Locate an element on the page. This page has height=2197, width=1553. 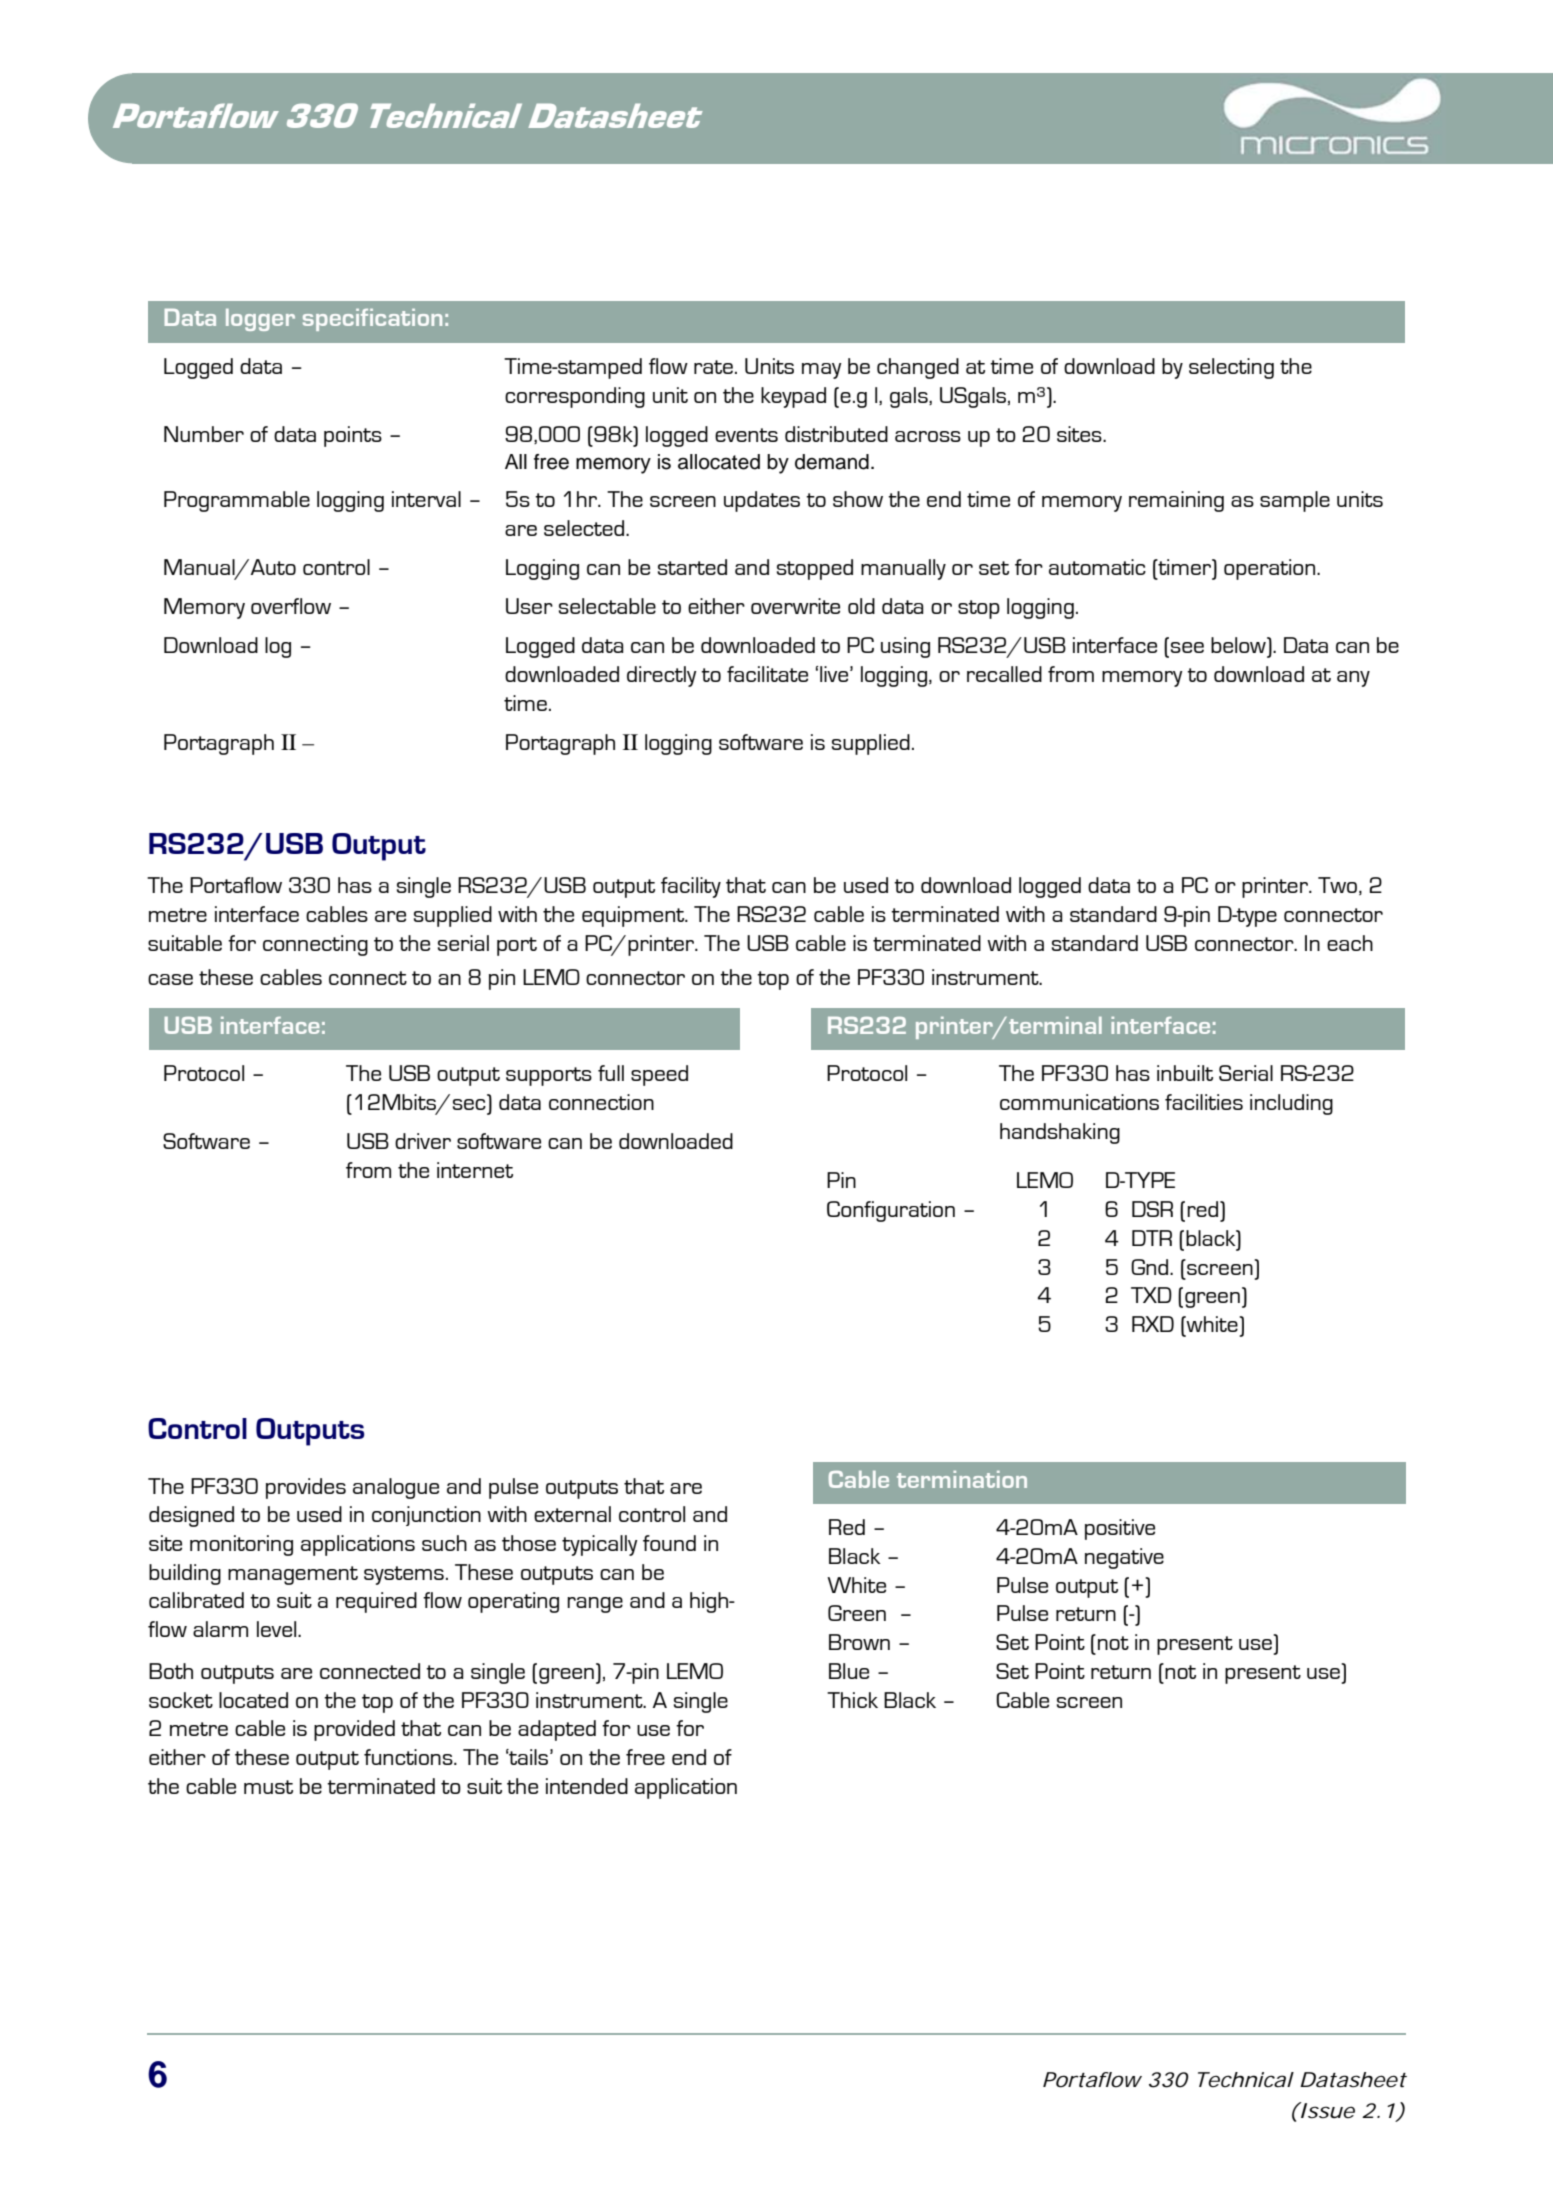
provides is located at coordinates (306, 1488).
